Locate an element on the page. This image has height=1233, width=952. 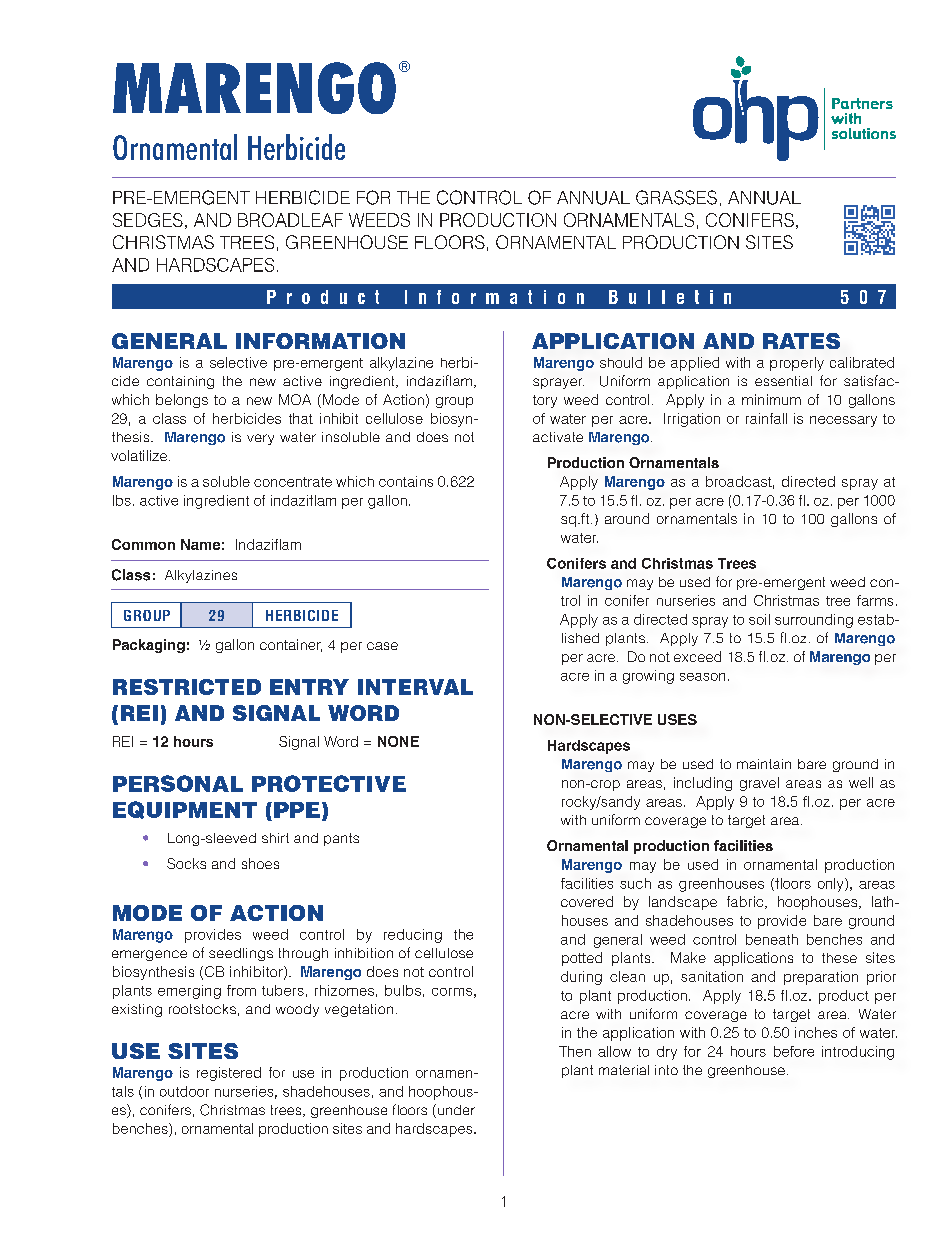
under is located at coordinates (455, 1111).
